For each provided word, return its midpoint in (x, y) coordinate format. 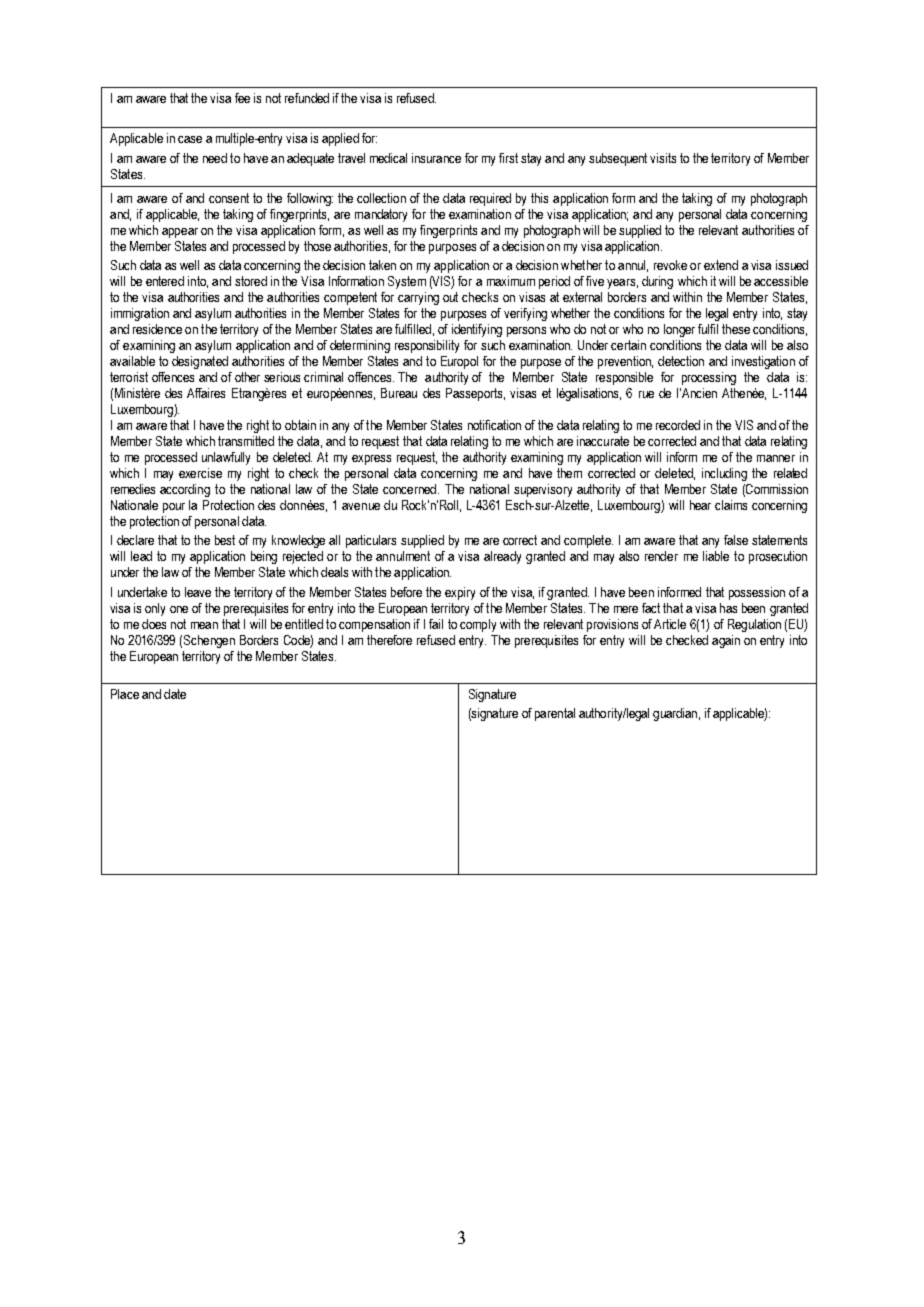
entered (165, 281)
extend (721, 265)
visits (663, 158)
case (190, 139)
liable (716, 556)
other (247, 377)
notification (494, 425)
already (502, 557)
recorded (678, 425)
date (175, 694)
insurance (436, 158)
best (225, 540)
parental (555, 714)
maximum (511, 281)
